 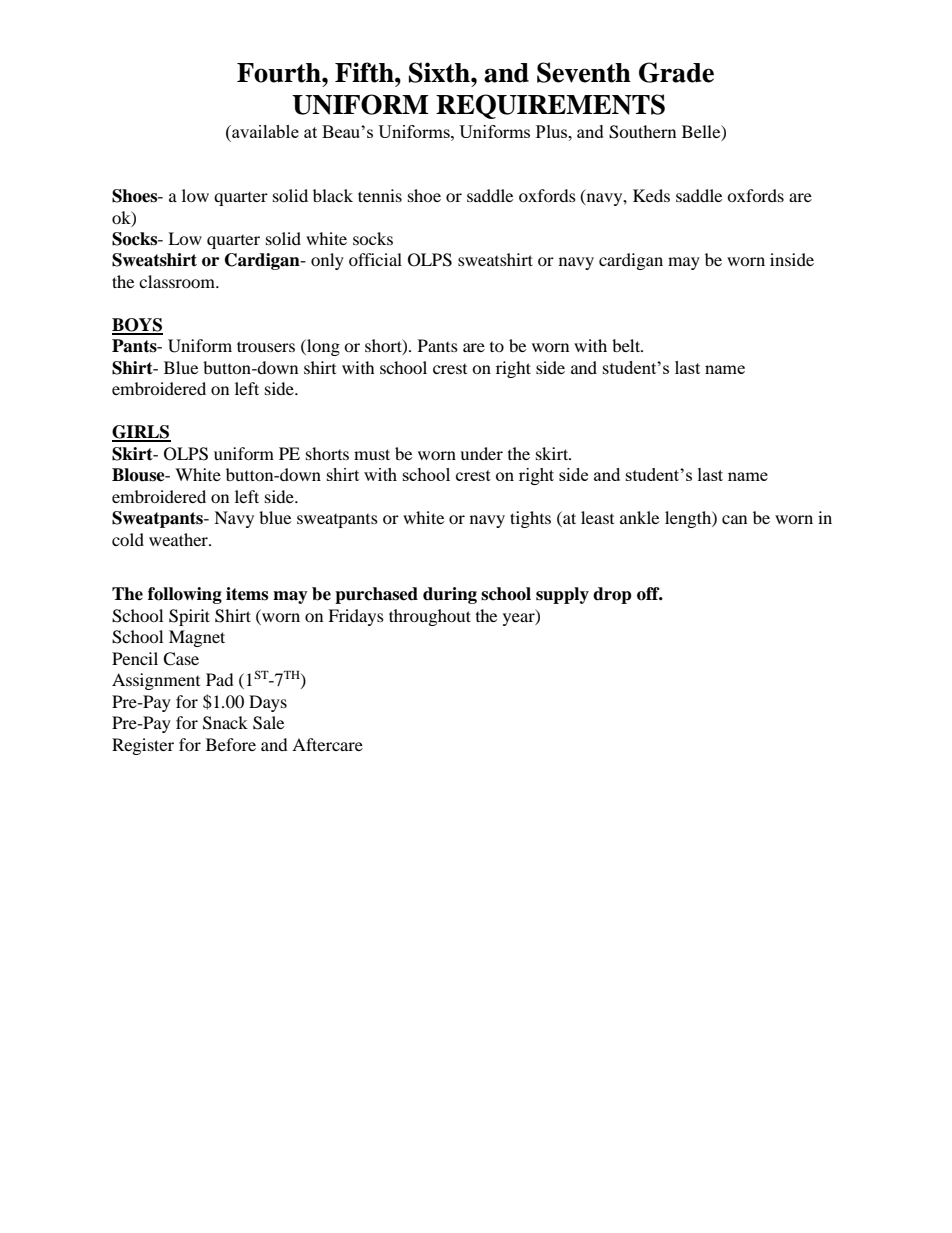 I want to click on following, so click(x=185, y=595).
